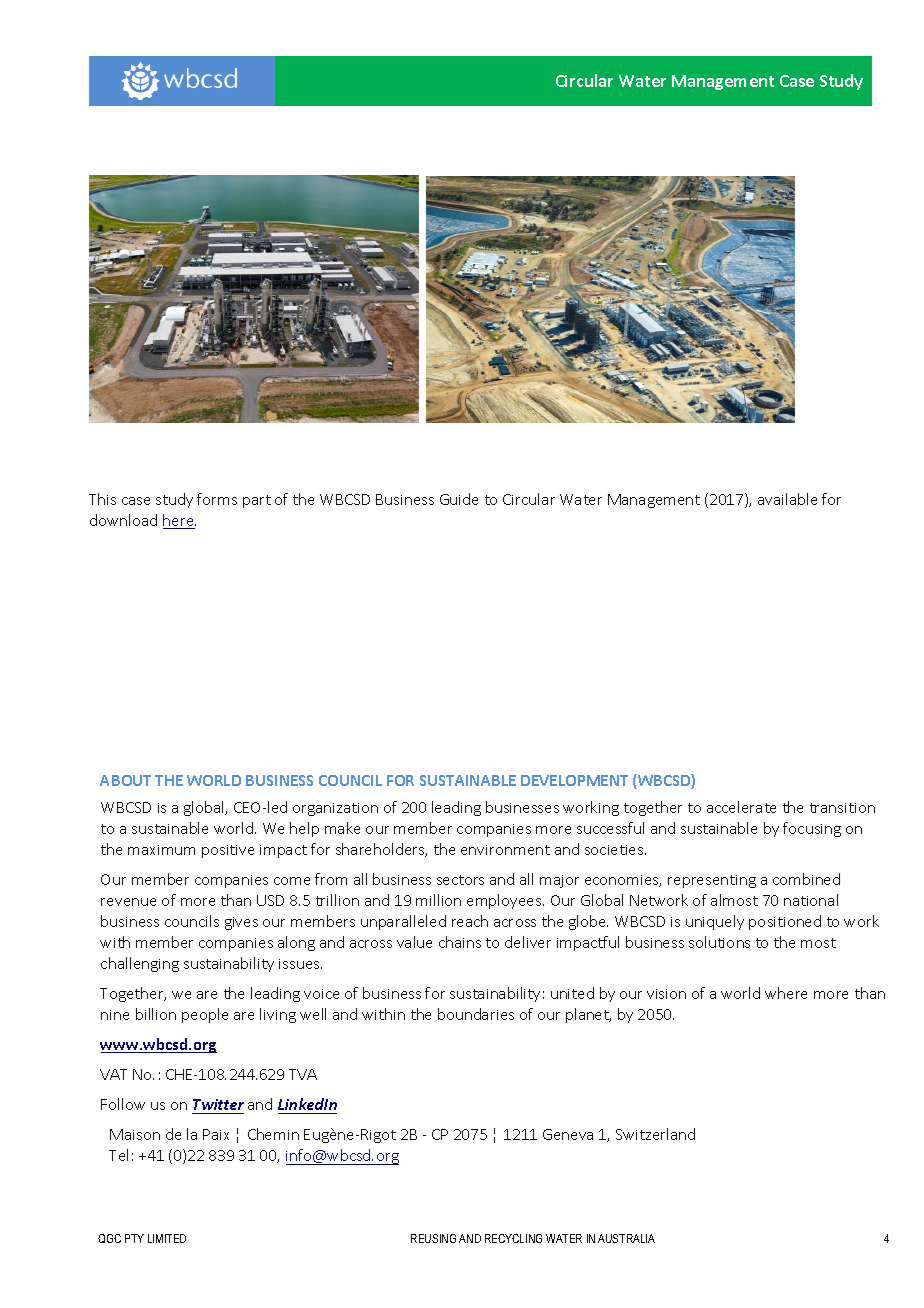 The width and height of the document is (924, 1308). Describe the element at coordinates (161, 850) in the document. I see `maximum` at that location.
